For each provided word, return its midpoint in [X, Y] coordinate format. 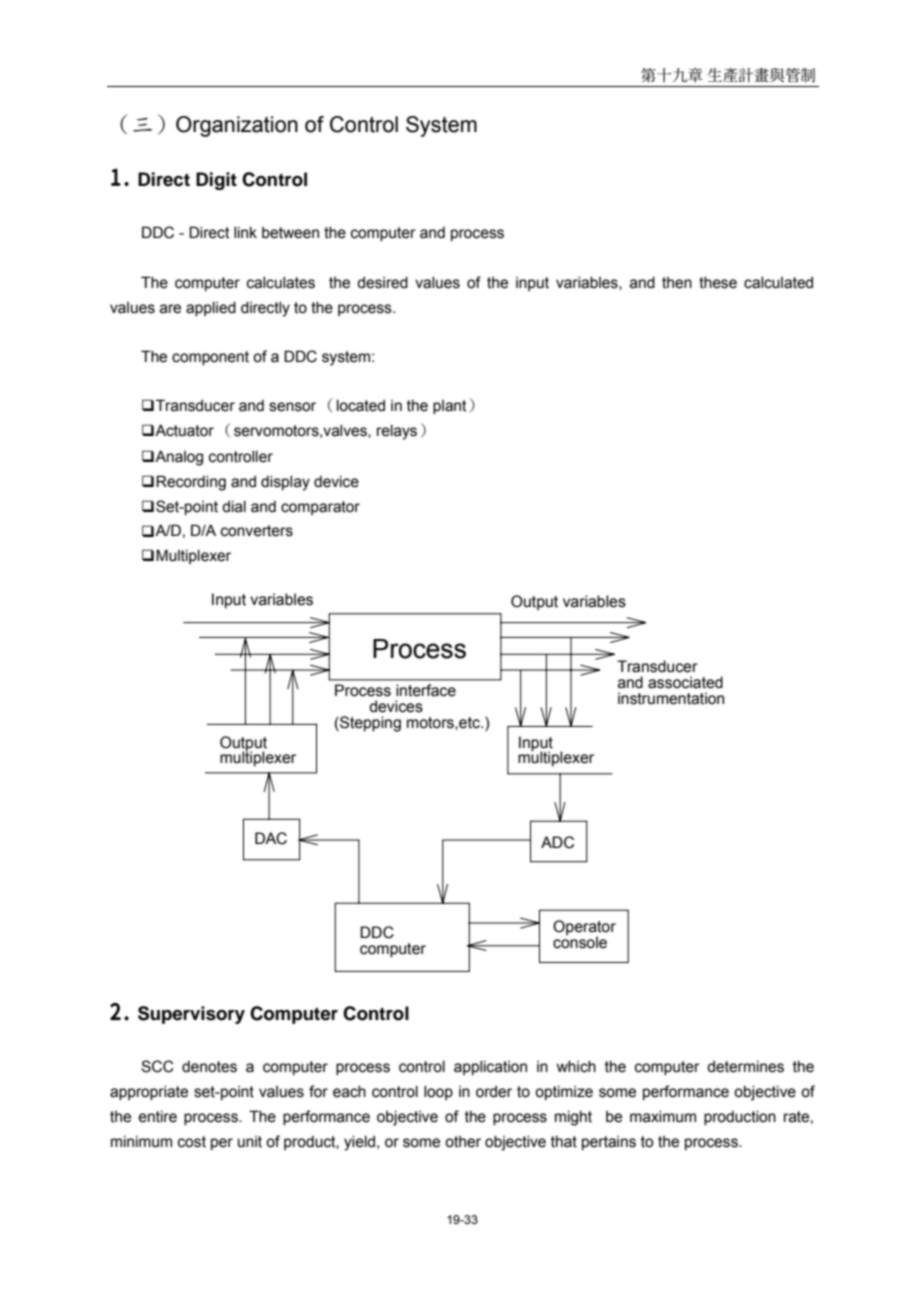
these [718, 283]
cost [192, 1142]
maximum [663, 1117]
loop [438, 1093]
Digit [216, 181]
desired [382, 283]
